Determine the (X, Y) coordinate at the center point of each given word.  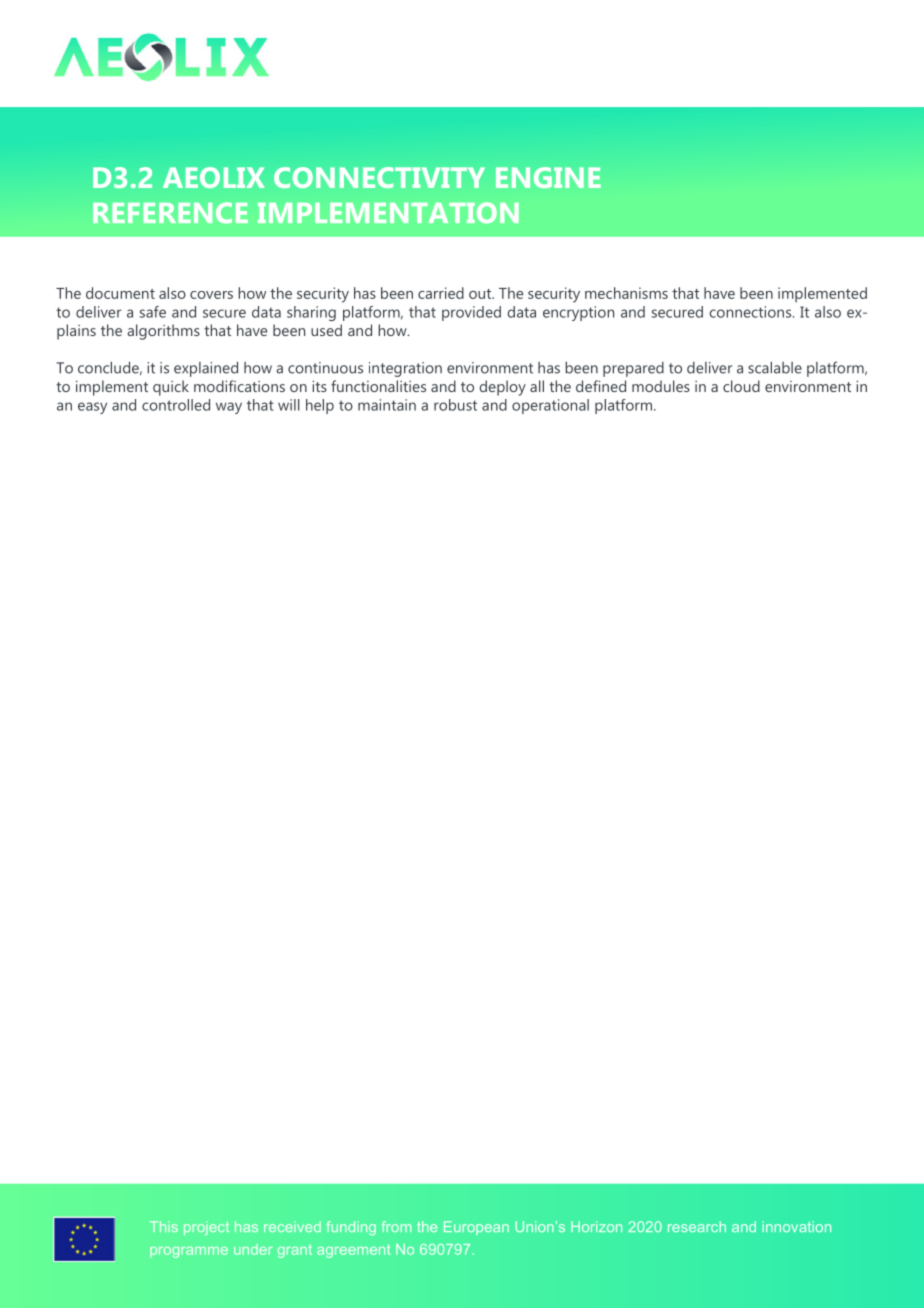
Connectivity (379, 177)
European (476, 1228)
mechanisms (626, 293)
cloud (741, 386)
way (229, 408)
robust (455, 405)
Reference (170, 213)
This (164, 1226)
